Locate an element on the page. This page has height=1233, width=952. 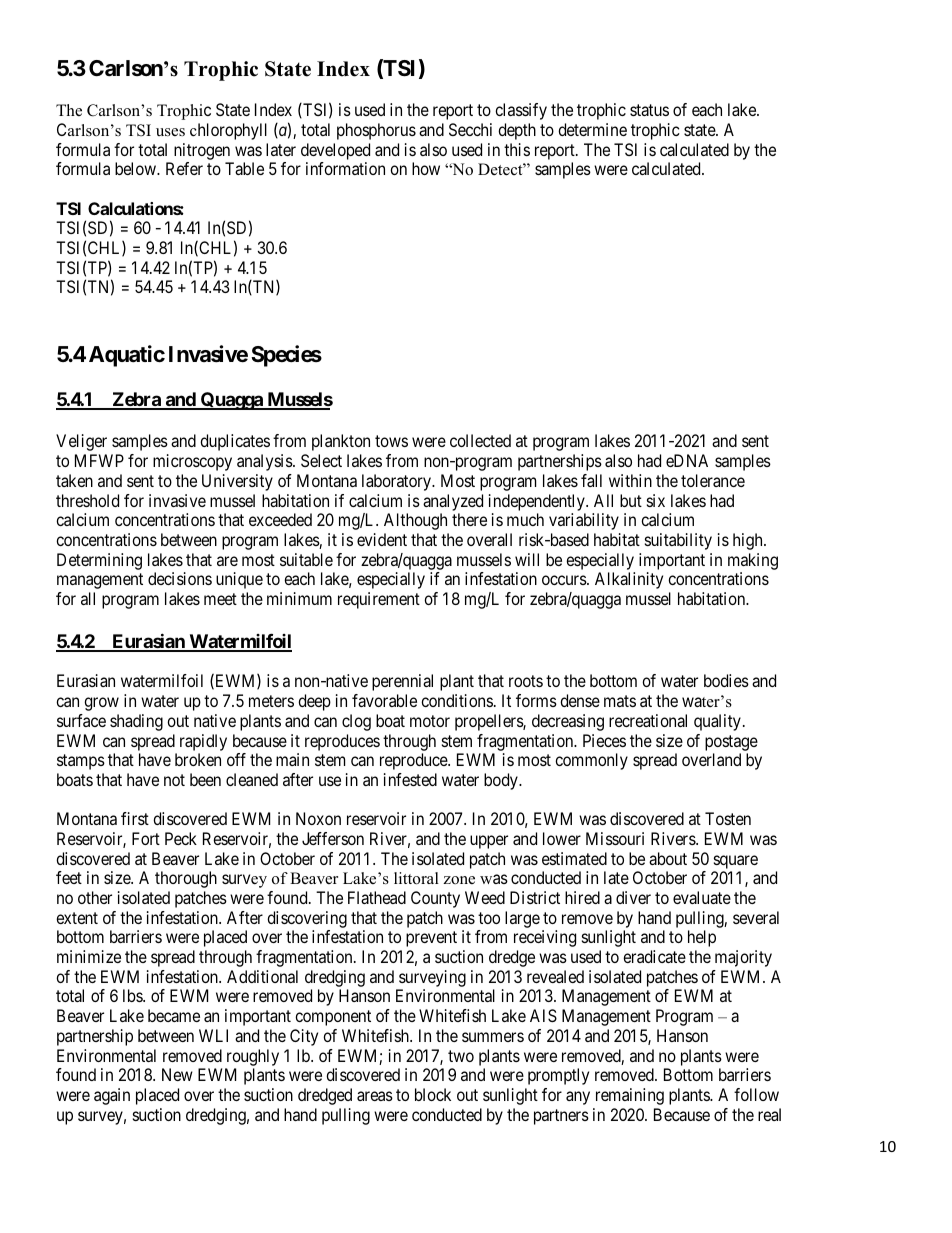
postage is located at coordinates (731, 743).
